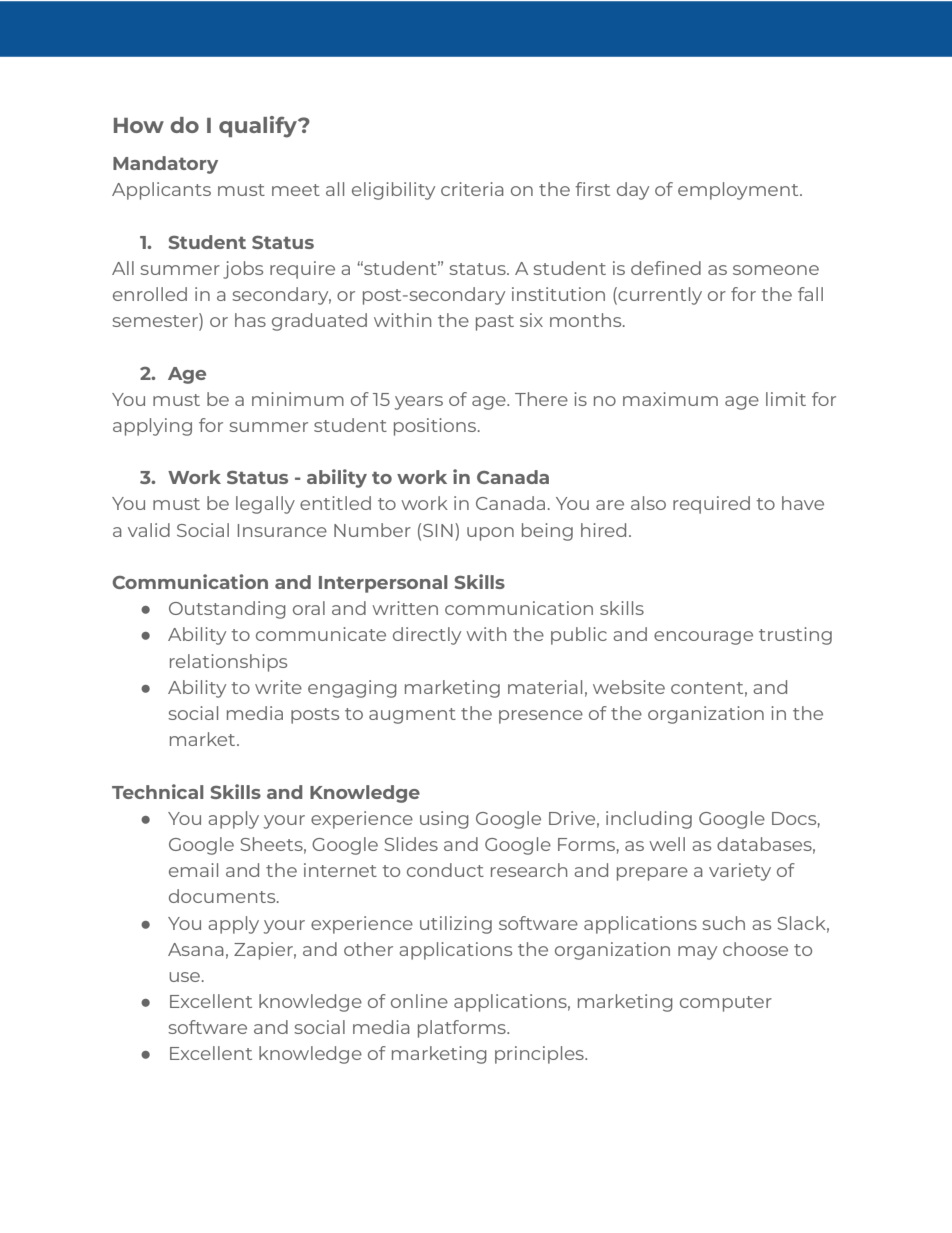  What do you see at coordinates (405, 608) in the image?
I see `written` at bounding box center [405, 608].
